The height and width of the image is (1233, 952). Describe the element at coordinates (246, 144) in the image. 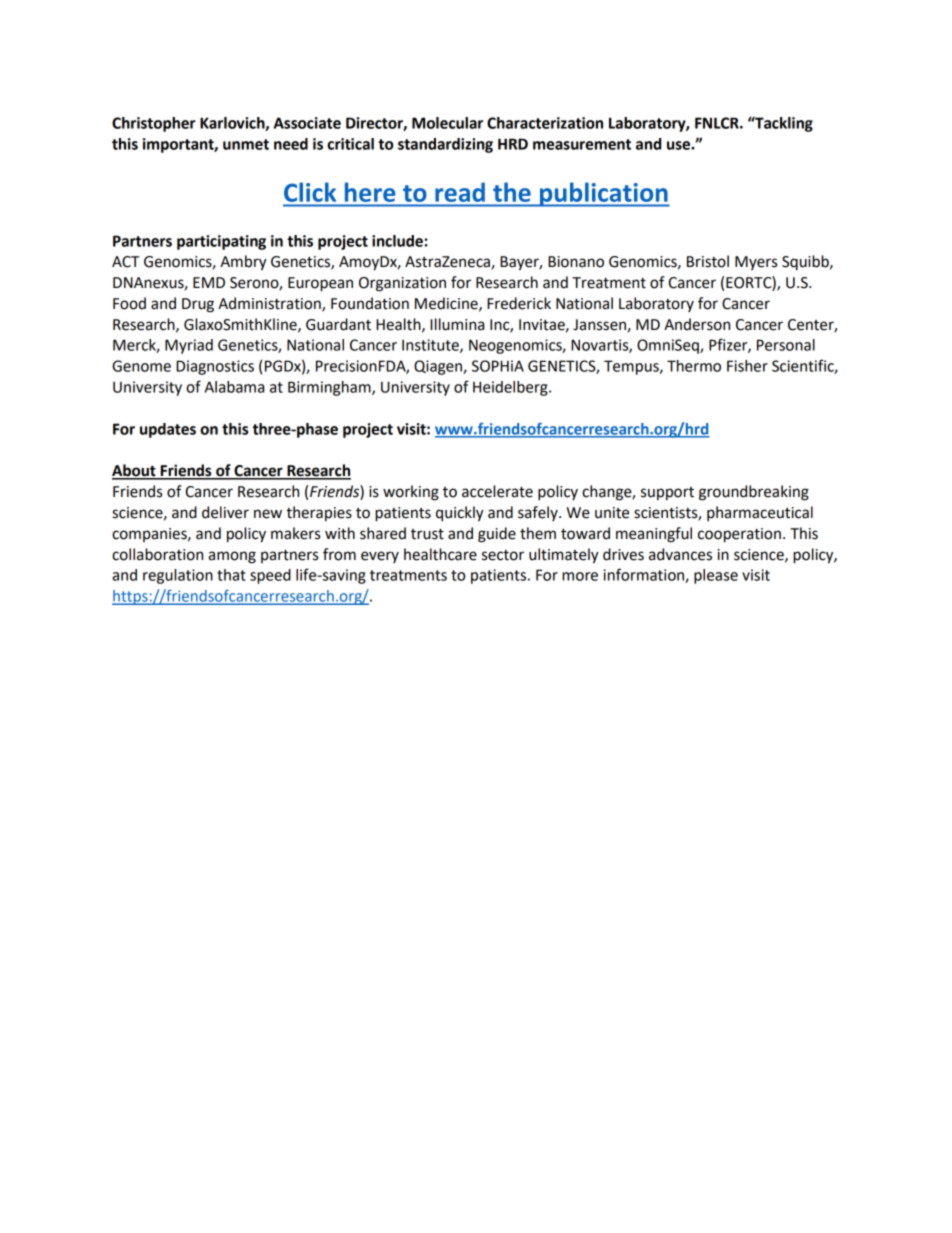

I see `unmet` at that location.
